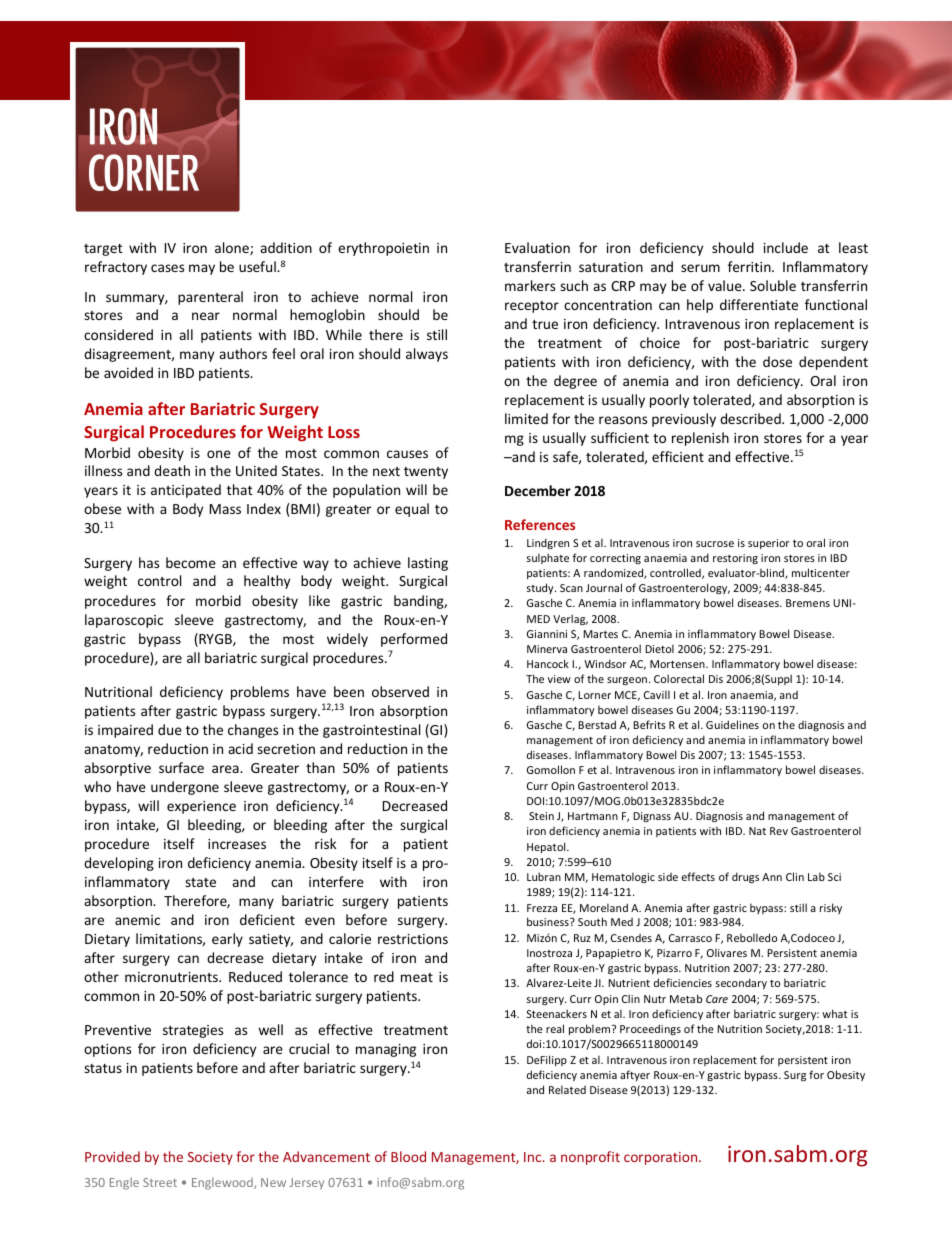 Image resolution: width=952 pixels, height=1233 pixels. I want to click on cases, so click(167, 268).
